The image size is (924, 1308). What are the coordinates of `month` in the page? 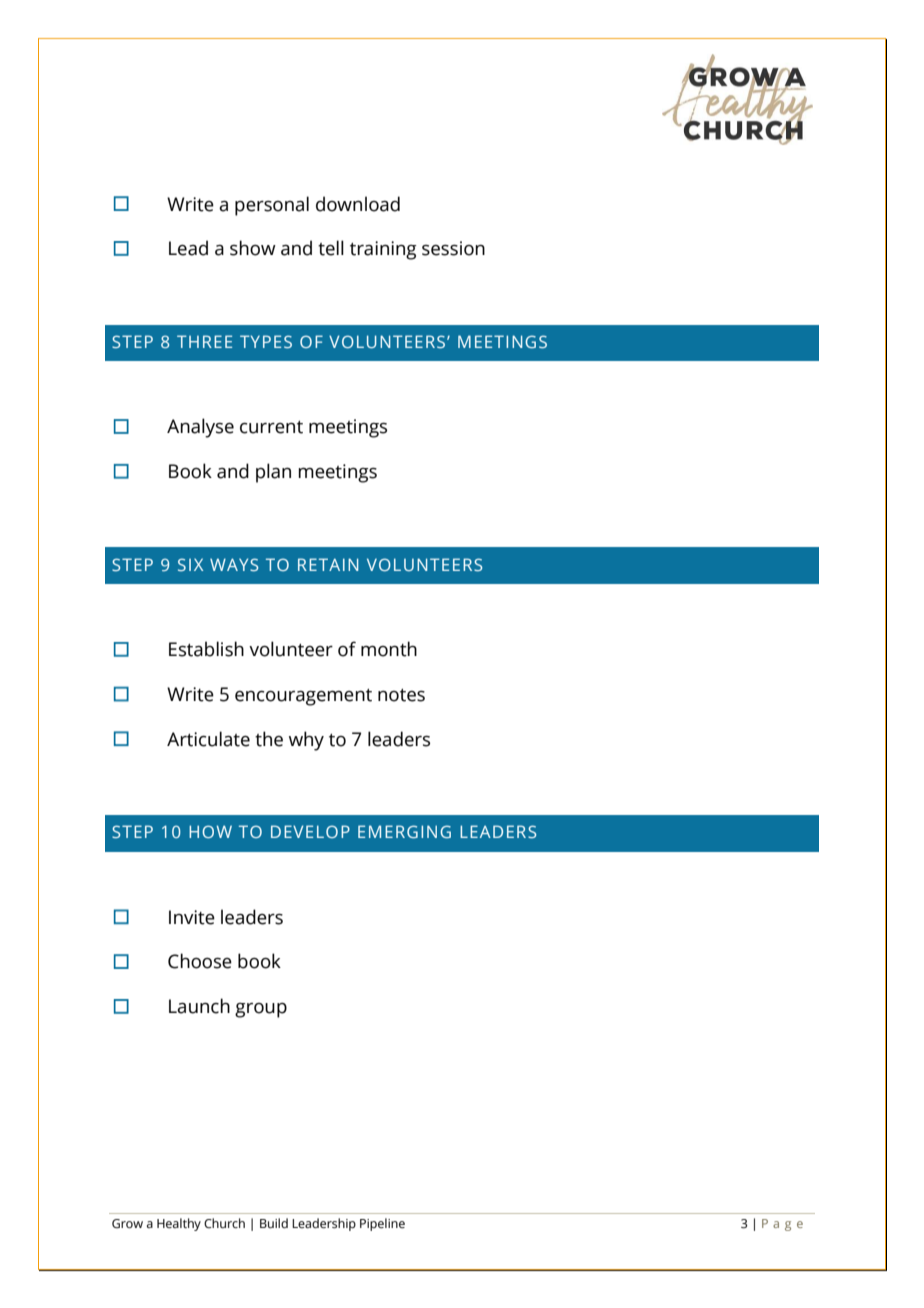 It's located at (389, 649).
